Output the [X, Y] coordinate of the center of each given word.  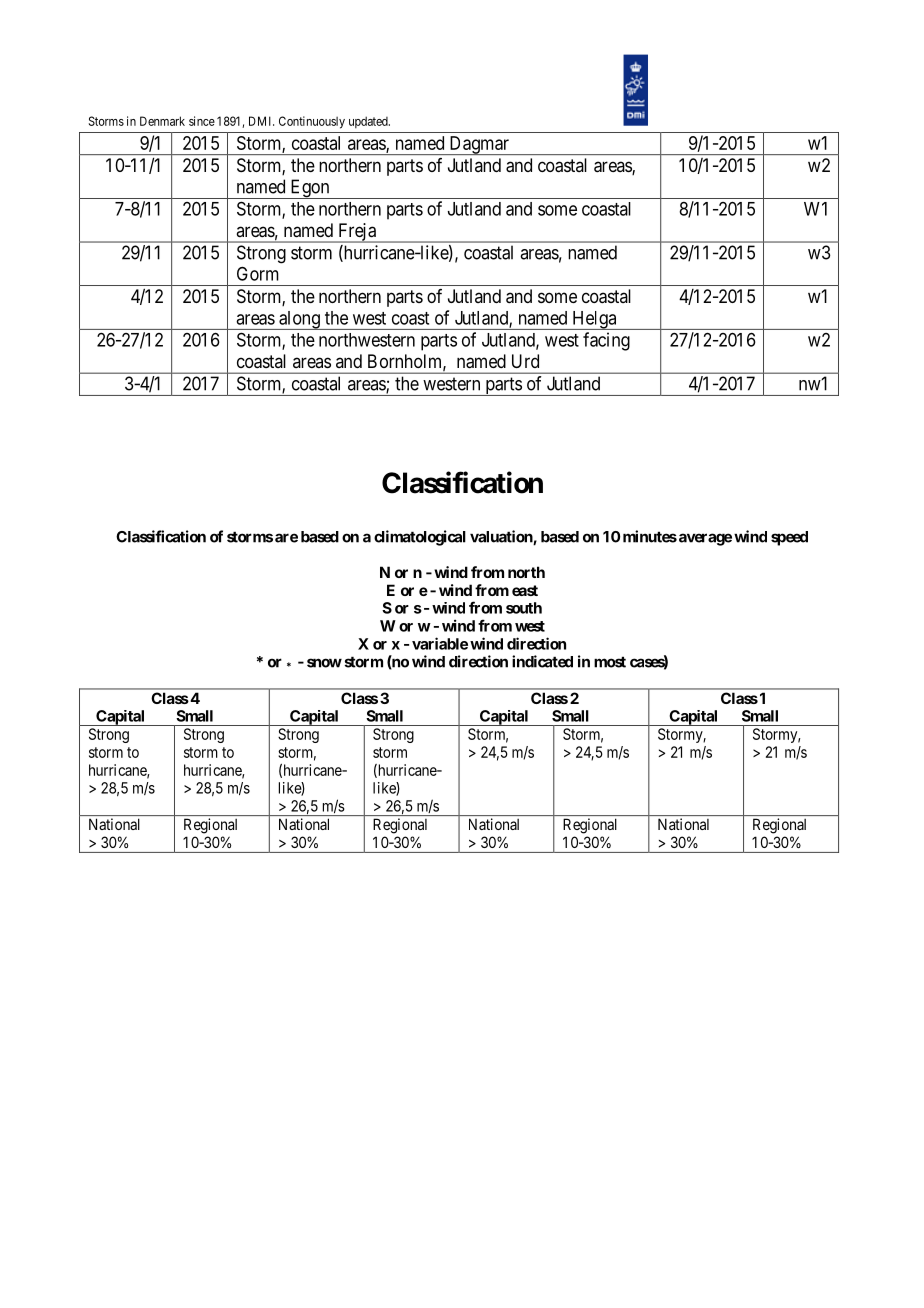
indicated [542, 661]
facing [606, 341]
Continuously [312, 122]
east [525, 590]
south [524, 608]
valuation [502, 537]
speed [789, 538]
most [610, 662]
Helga [594, 320]
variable [440, 643]
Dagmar [479, 145]
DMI [261, 121]
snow [324, 663]
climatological [420, 538]
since [202, 121]
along [299, 320]
